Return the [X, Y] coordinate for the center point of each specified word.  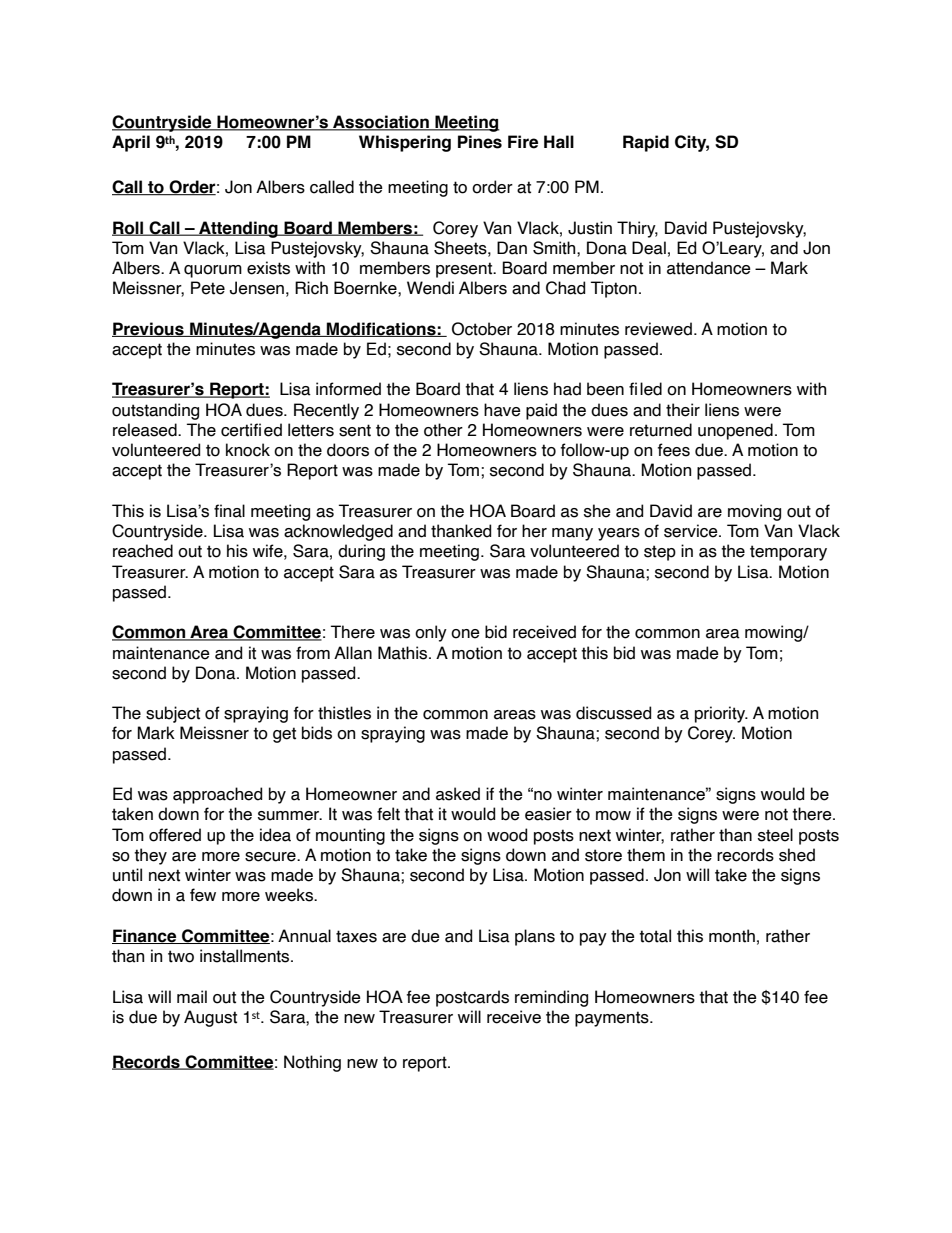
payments [613, 1019]
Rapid [646, 143]
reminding [551, 998]
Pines [480, 142]
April [131, 143]
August [210, 1018]
